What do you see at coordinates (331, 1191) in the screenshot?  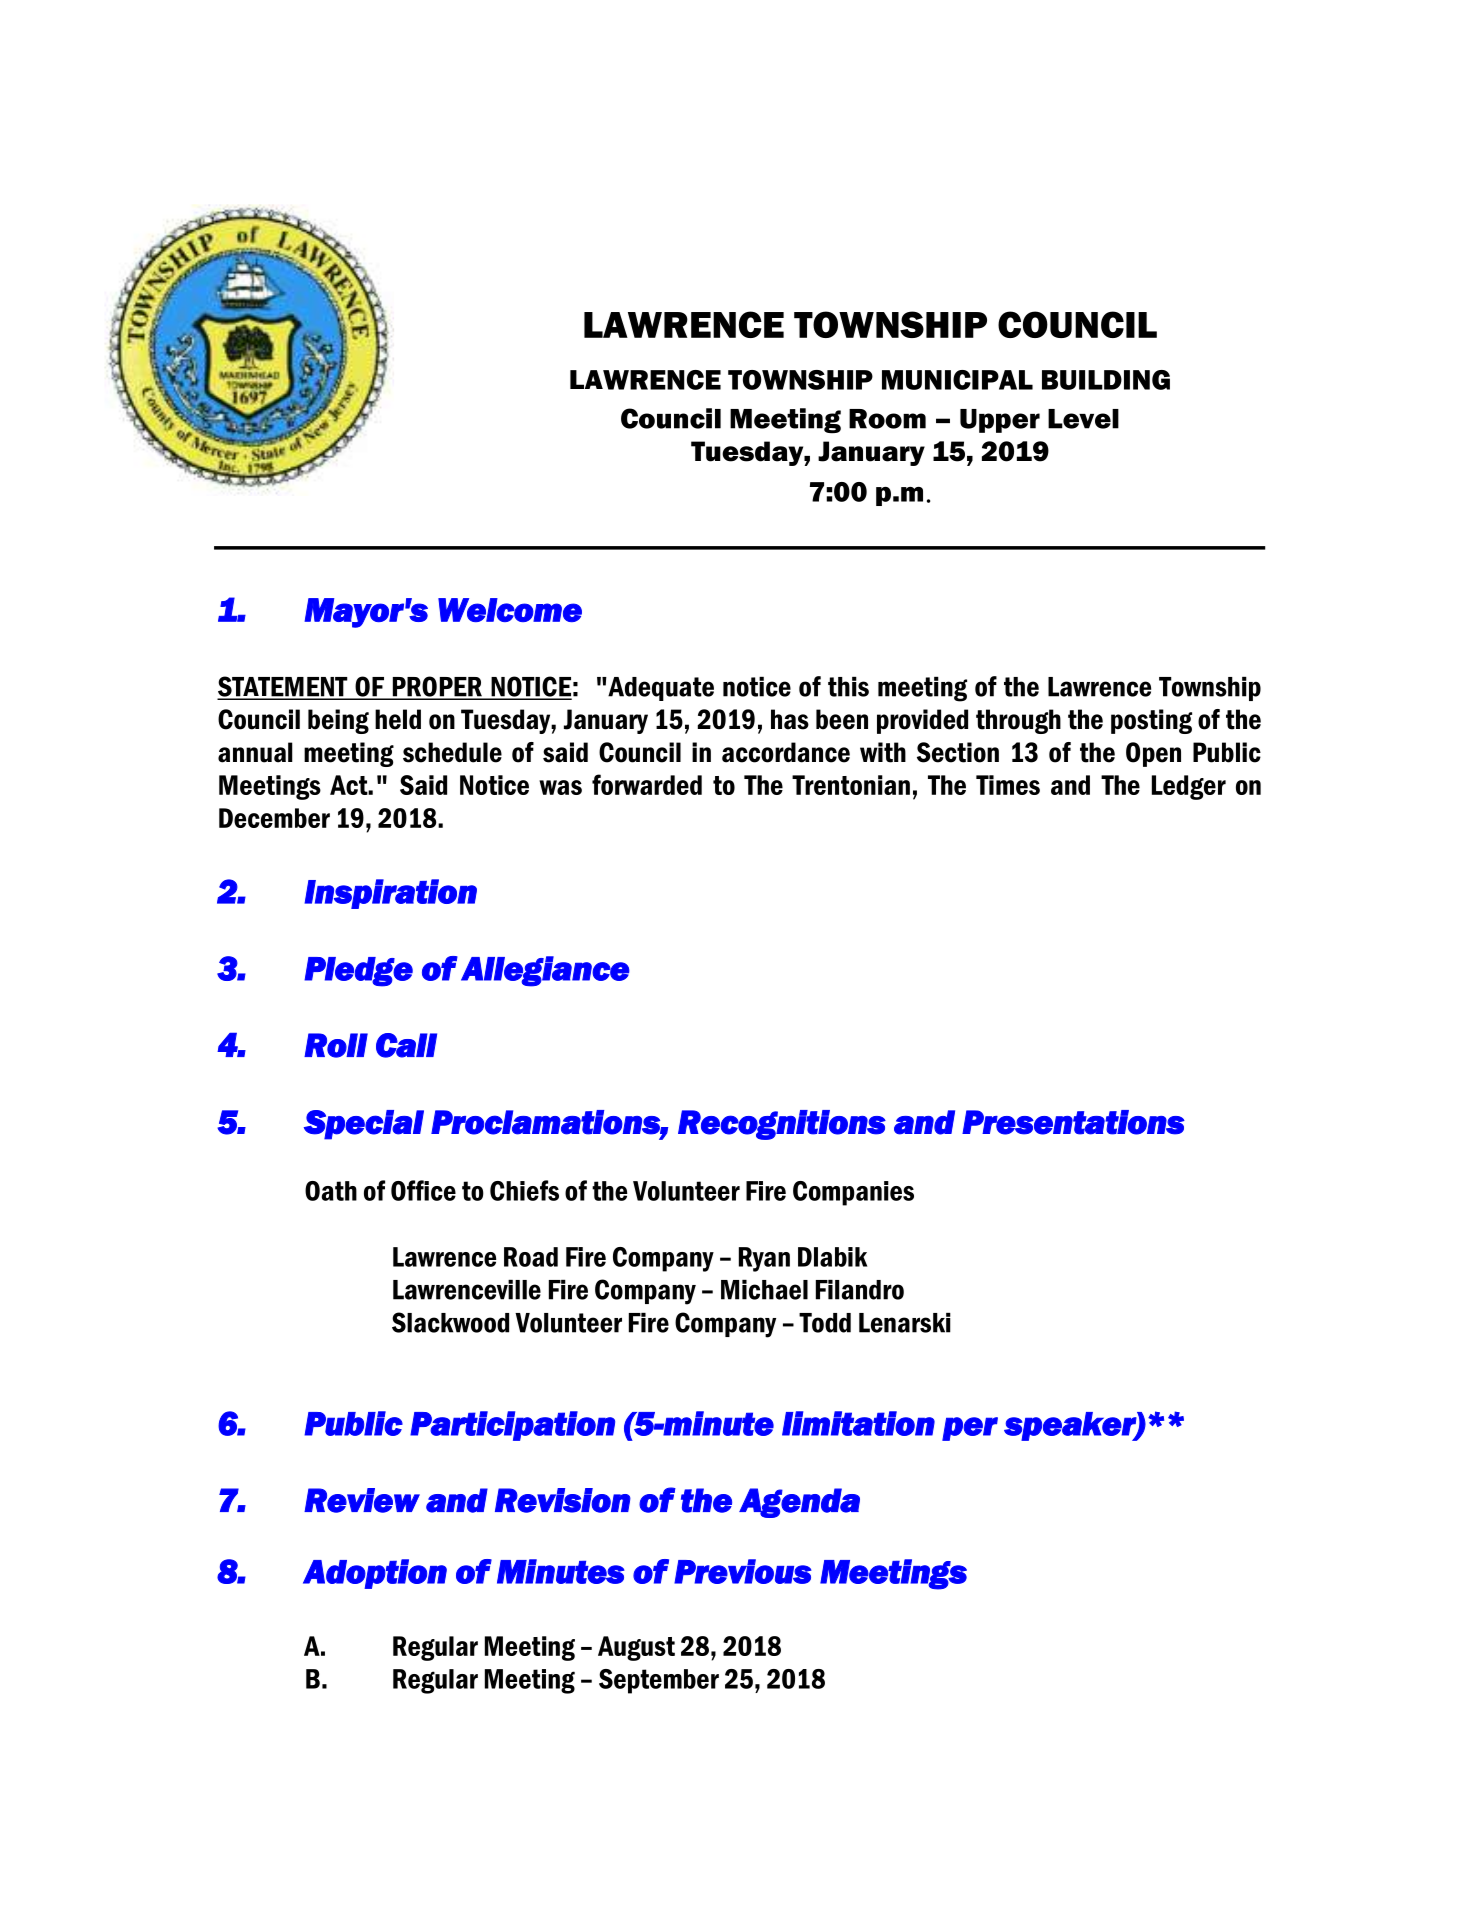 I see `Oath` at bounding box center [331, 1191].
